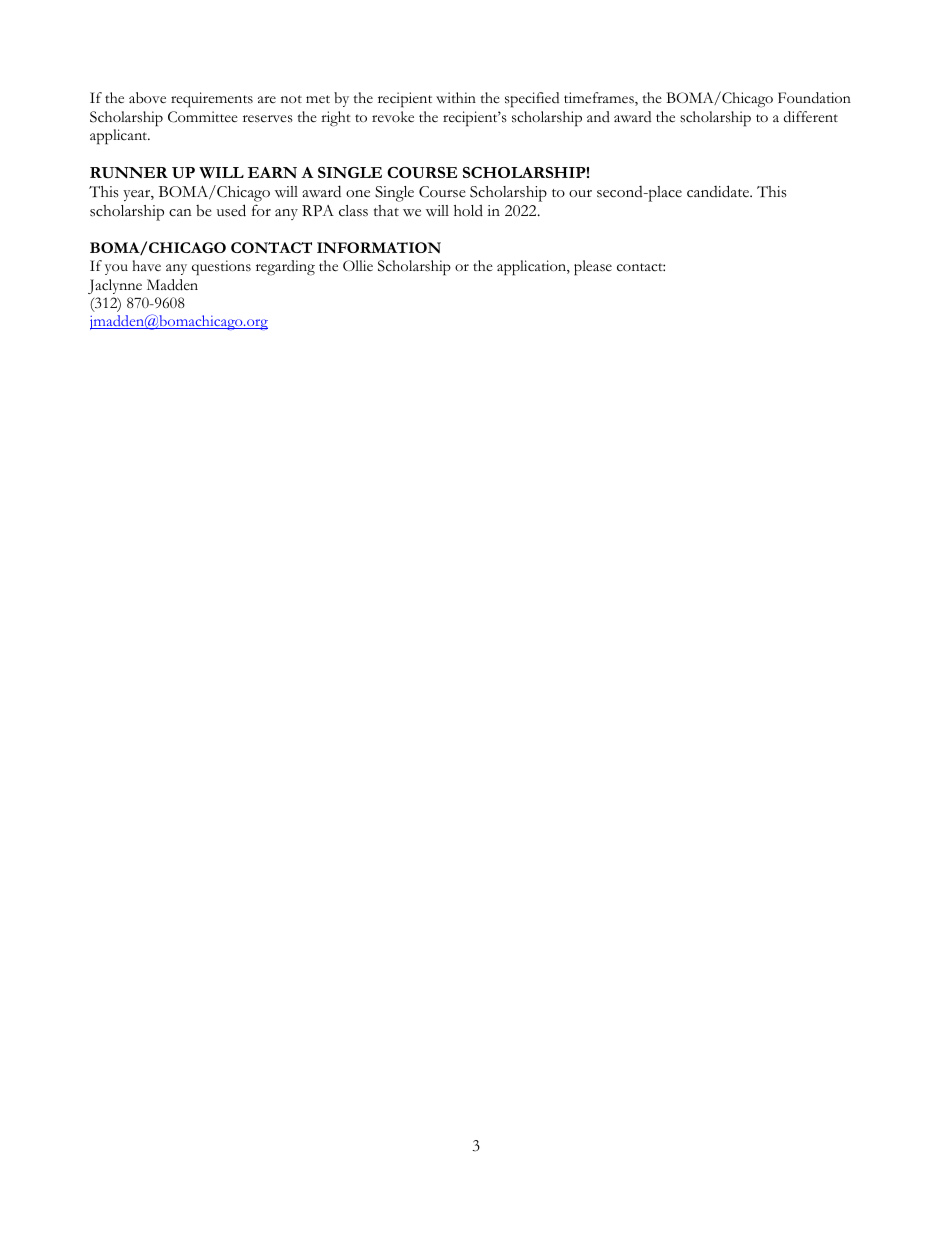 Image resolution: width=952 pixels, height=1233 pixels. What do you see at coordinates (272, 172) in the document?
I see `EARN` at bounding box center [272, 172].
